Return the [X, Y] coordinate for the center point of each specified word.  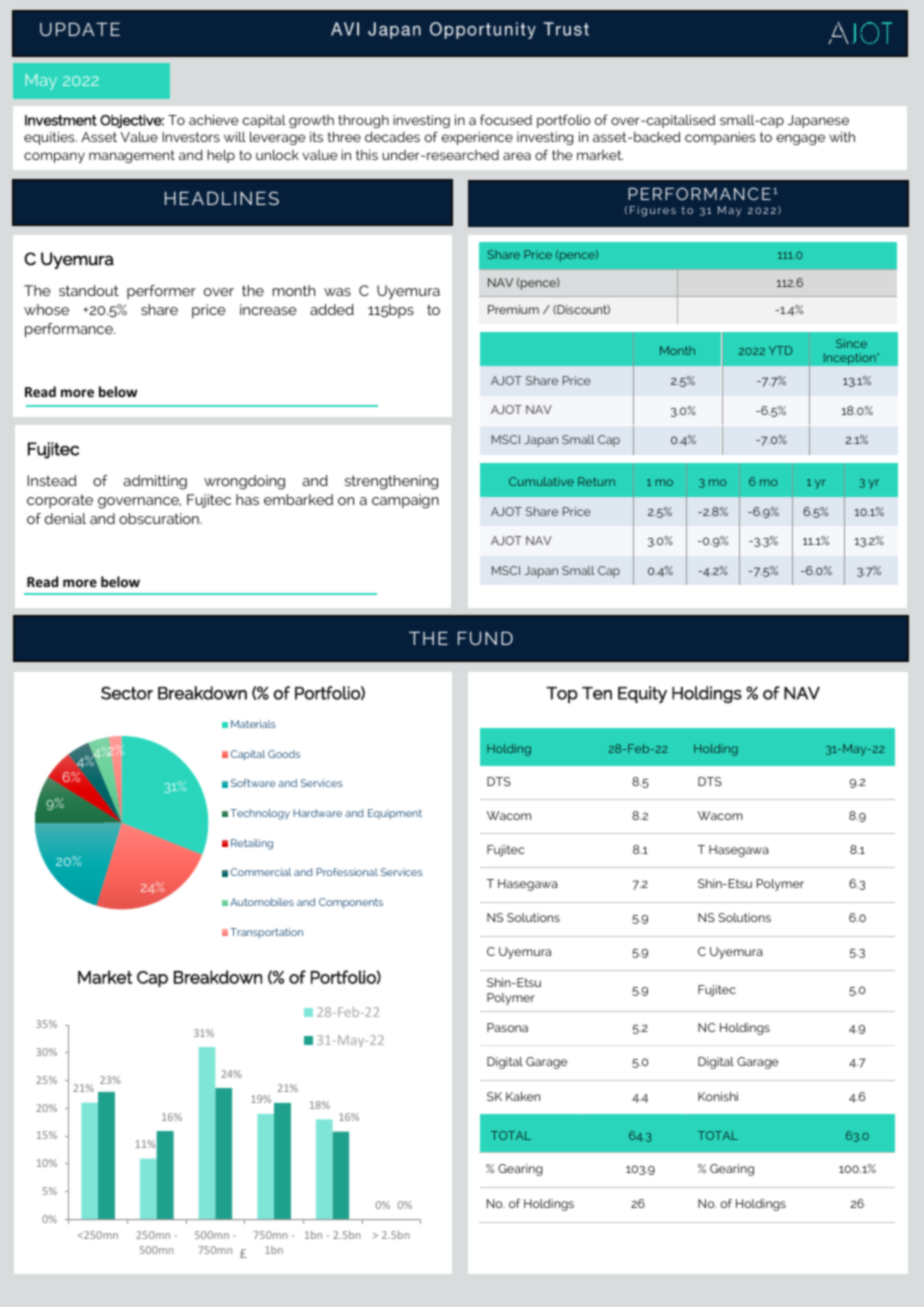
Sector [127, 693]
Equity [642, 694]
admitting [155, 482]
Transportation [266, 933]
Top [562, 695]
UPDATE [80, 29]
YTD [780, 350]
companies [720, 138]
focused [506, 119]
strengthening [391, 482]
